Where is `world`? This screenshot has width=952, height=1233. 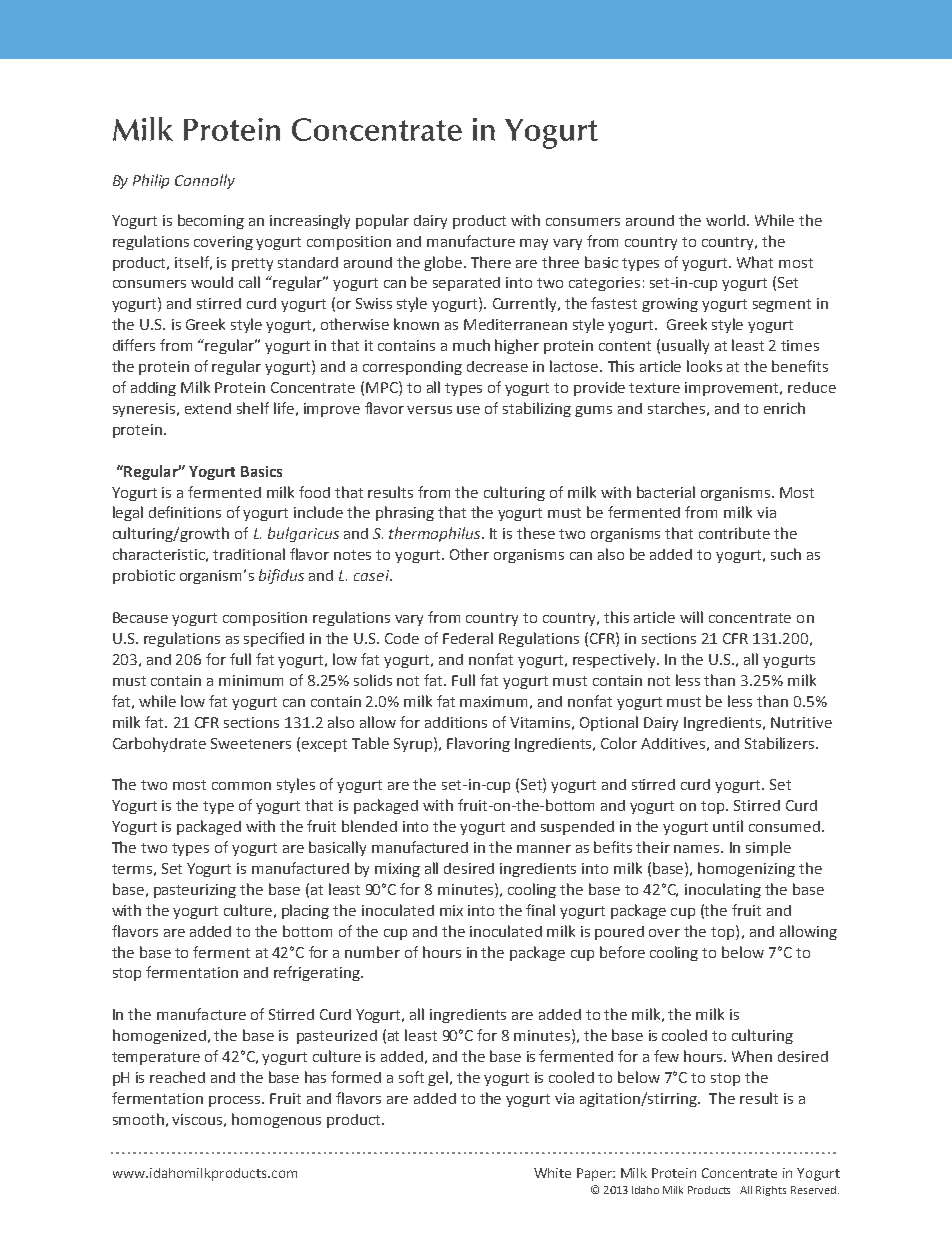 world is located at coordinates (727, 220).
